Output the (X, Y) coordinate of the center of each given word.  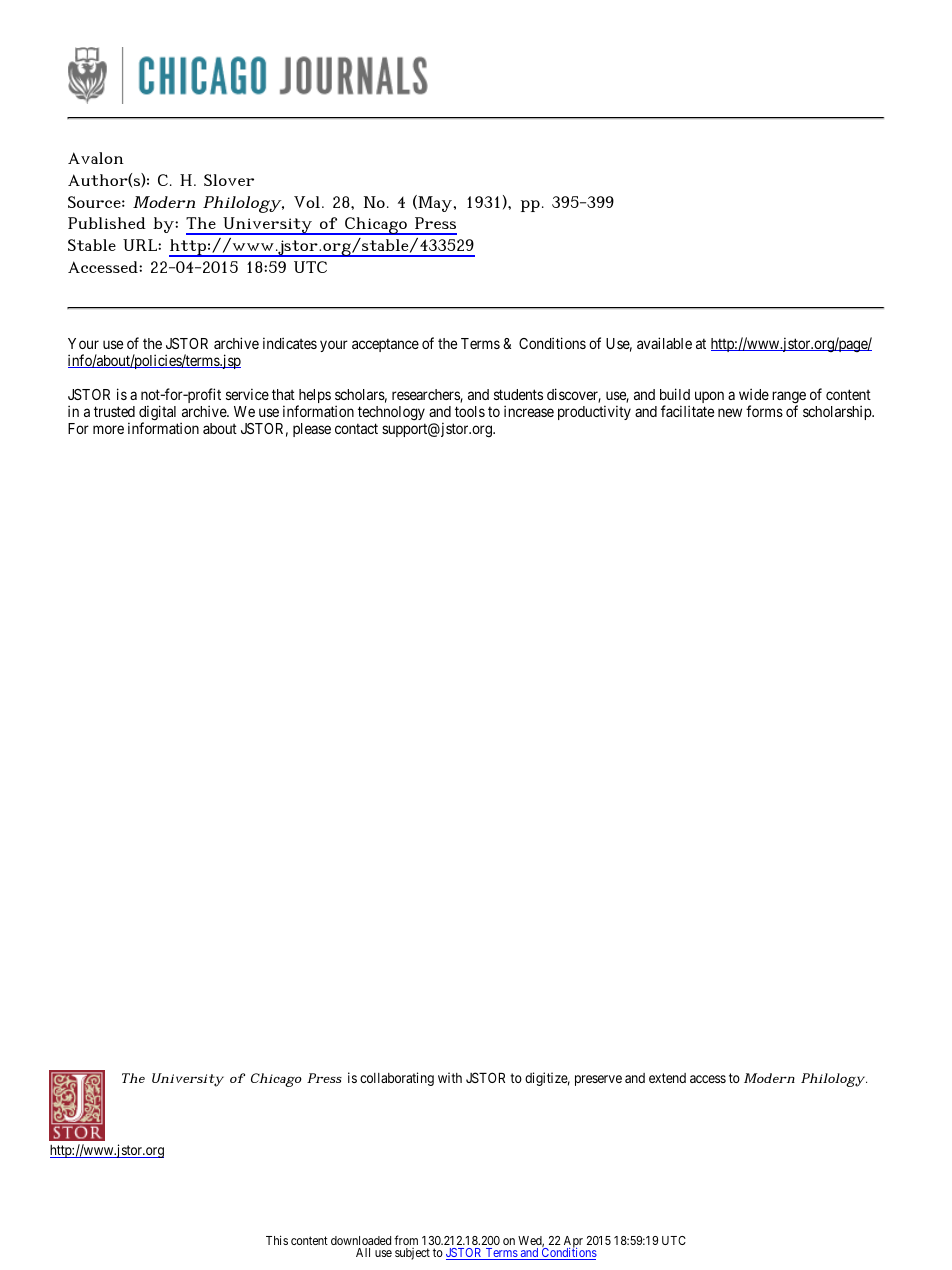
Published (107, 223)
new (730, 412)
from (406, 1240)
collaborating (397, 1079)
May (435, 203)
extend (667, 1078)
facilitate (687, 411)
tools (470, 411)
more (108, 429)
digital (157, 414)
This (277, 1240)
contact (356, 428)
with (450, 1077)
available (664, 343)
